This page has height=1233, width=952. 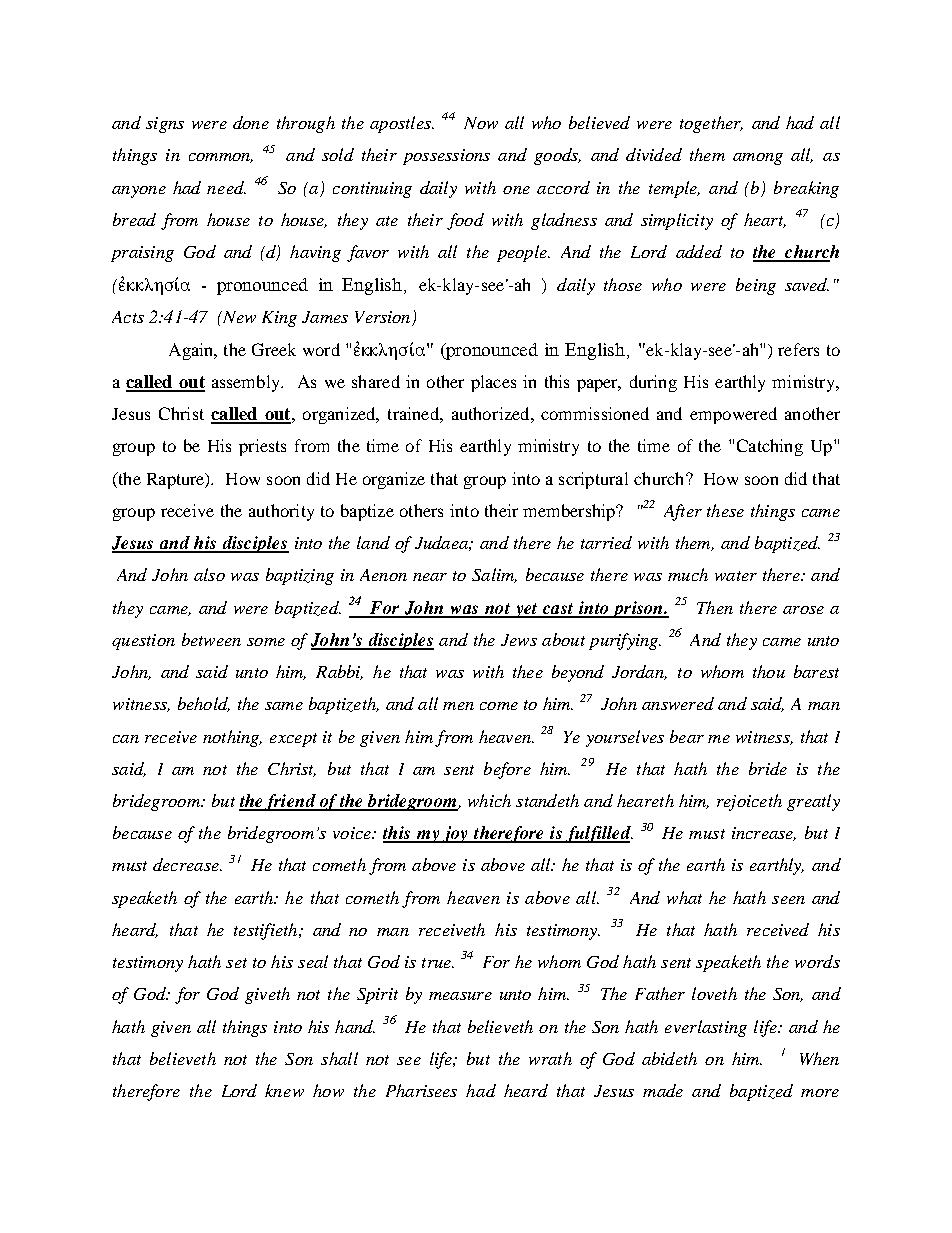 I want to click on among, so click(x=758, y=159).
